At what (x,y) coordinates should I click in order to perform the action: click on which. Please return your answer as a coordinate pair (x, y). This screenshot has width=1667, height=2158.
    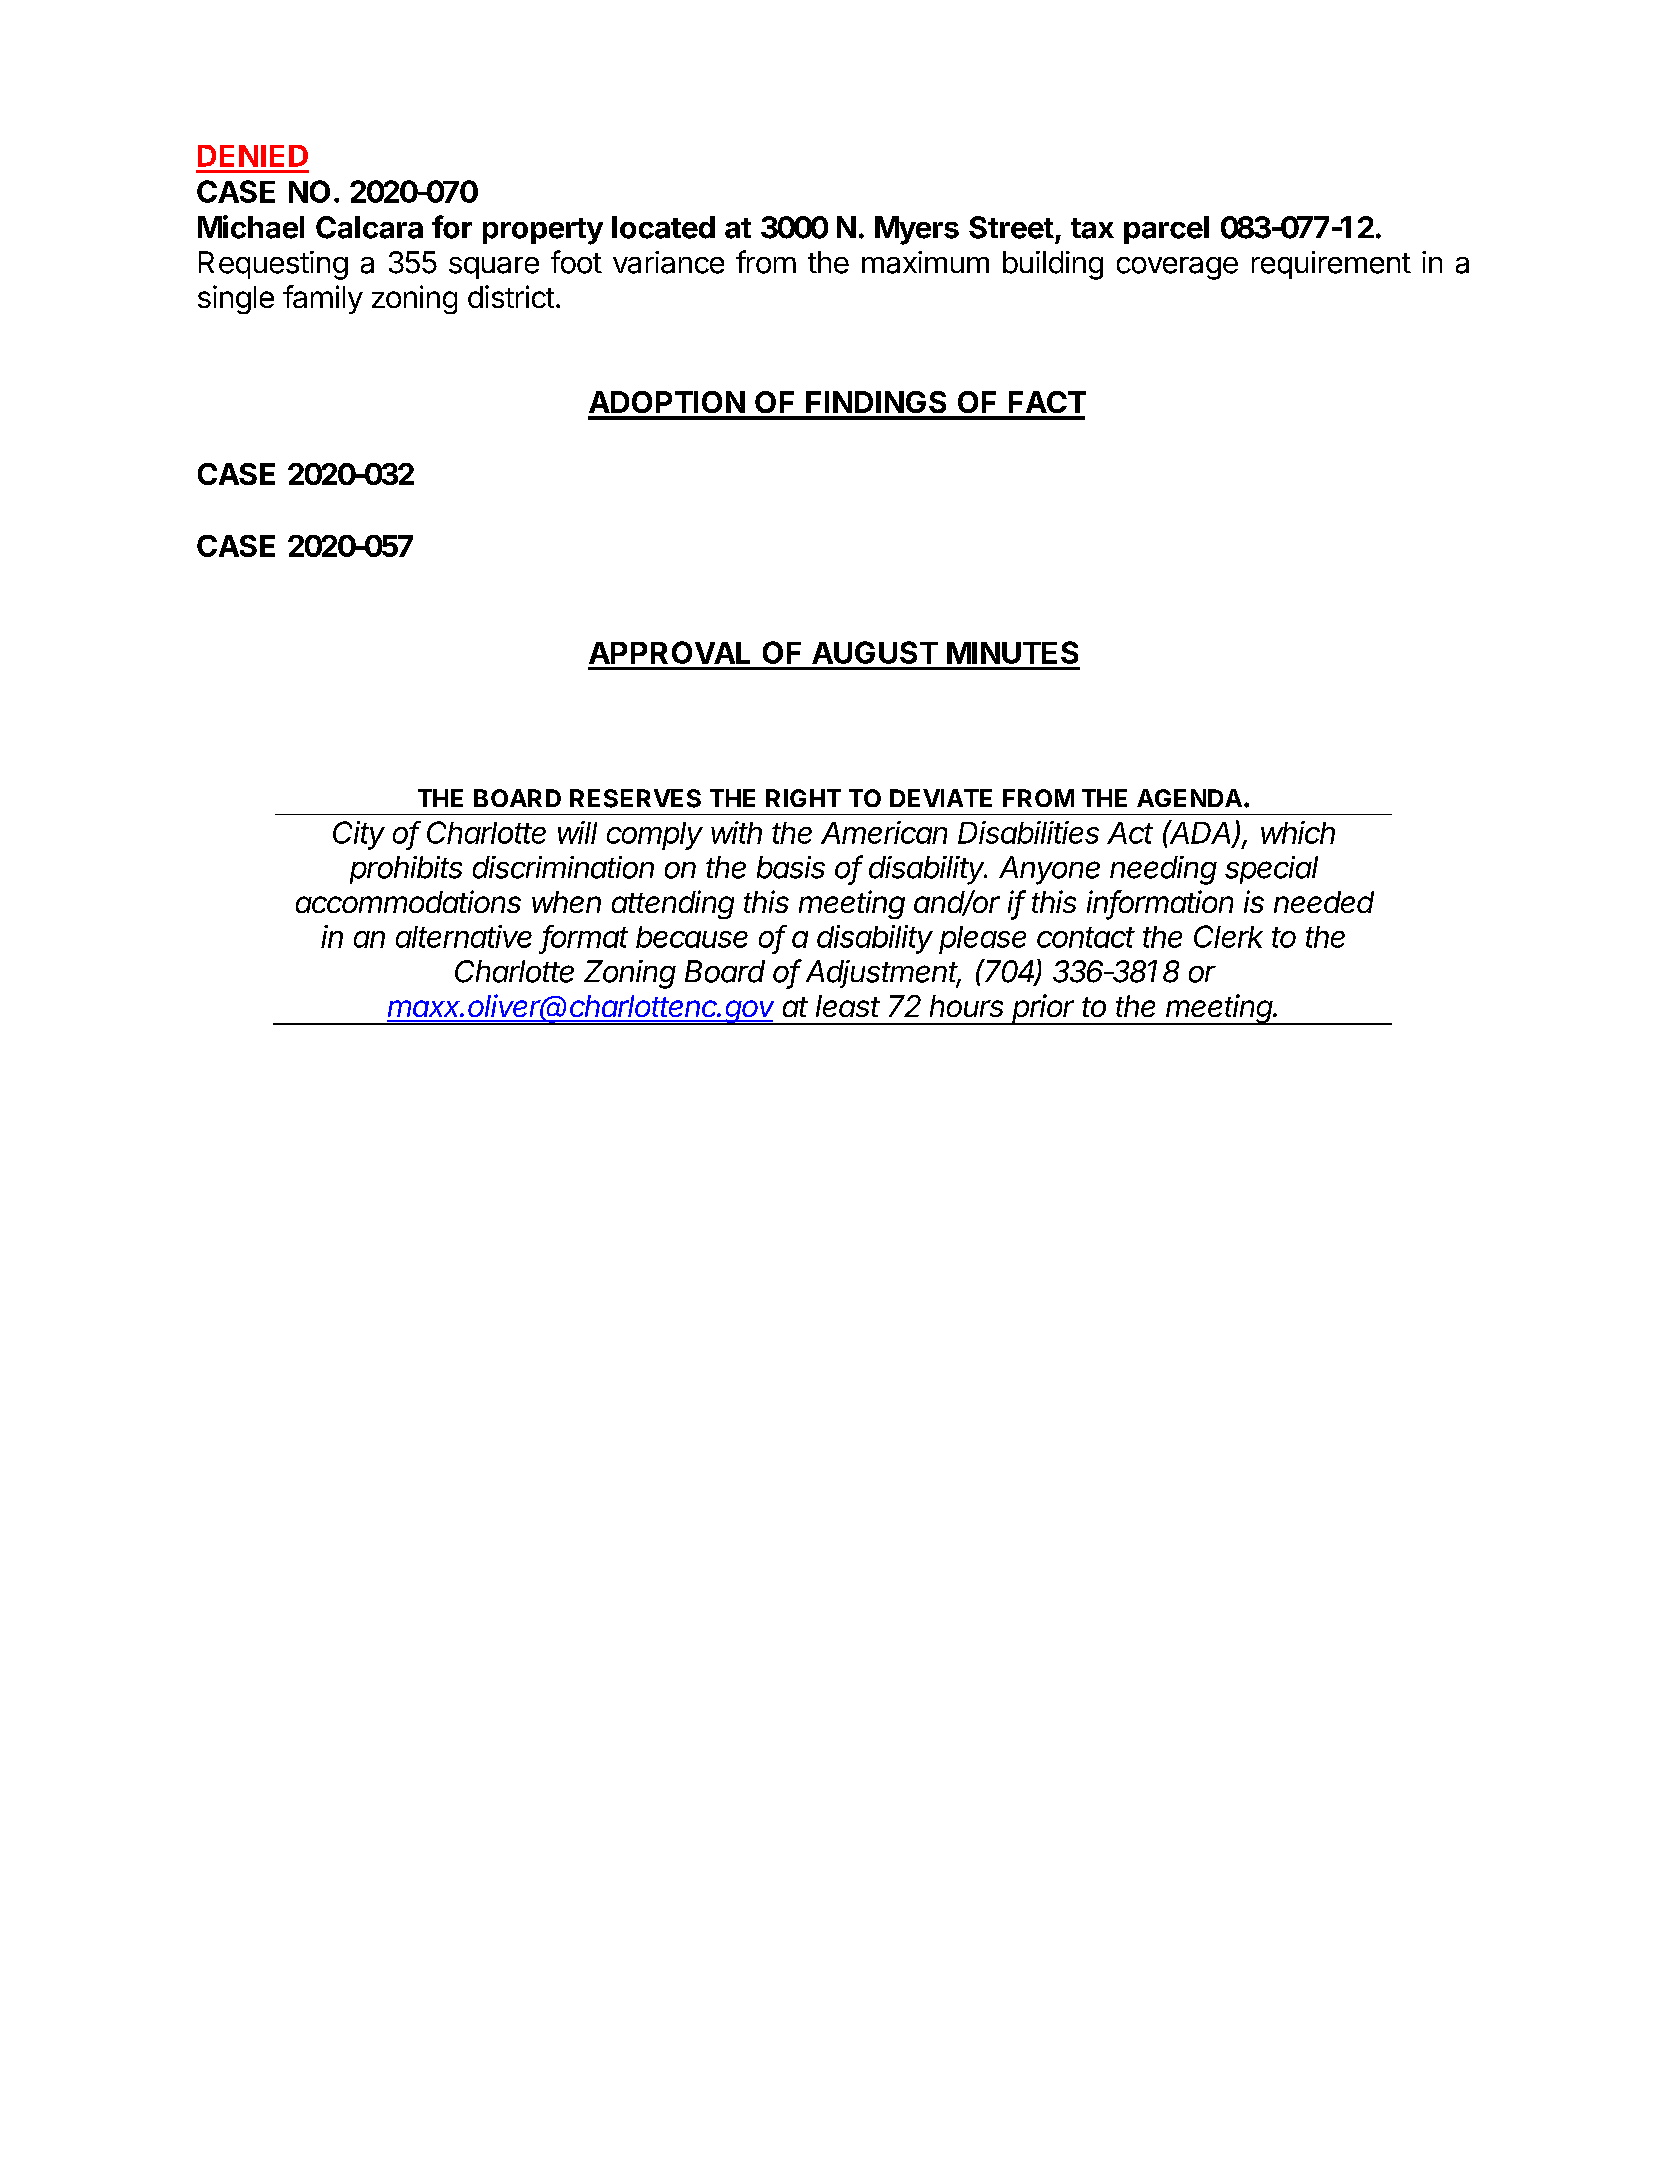
    Looking at the image, I should click on (1298, 832).
